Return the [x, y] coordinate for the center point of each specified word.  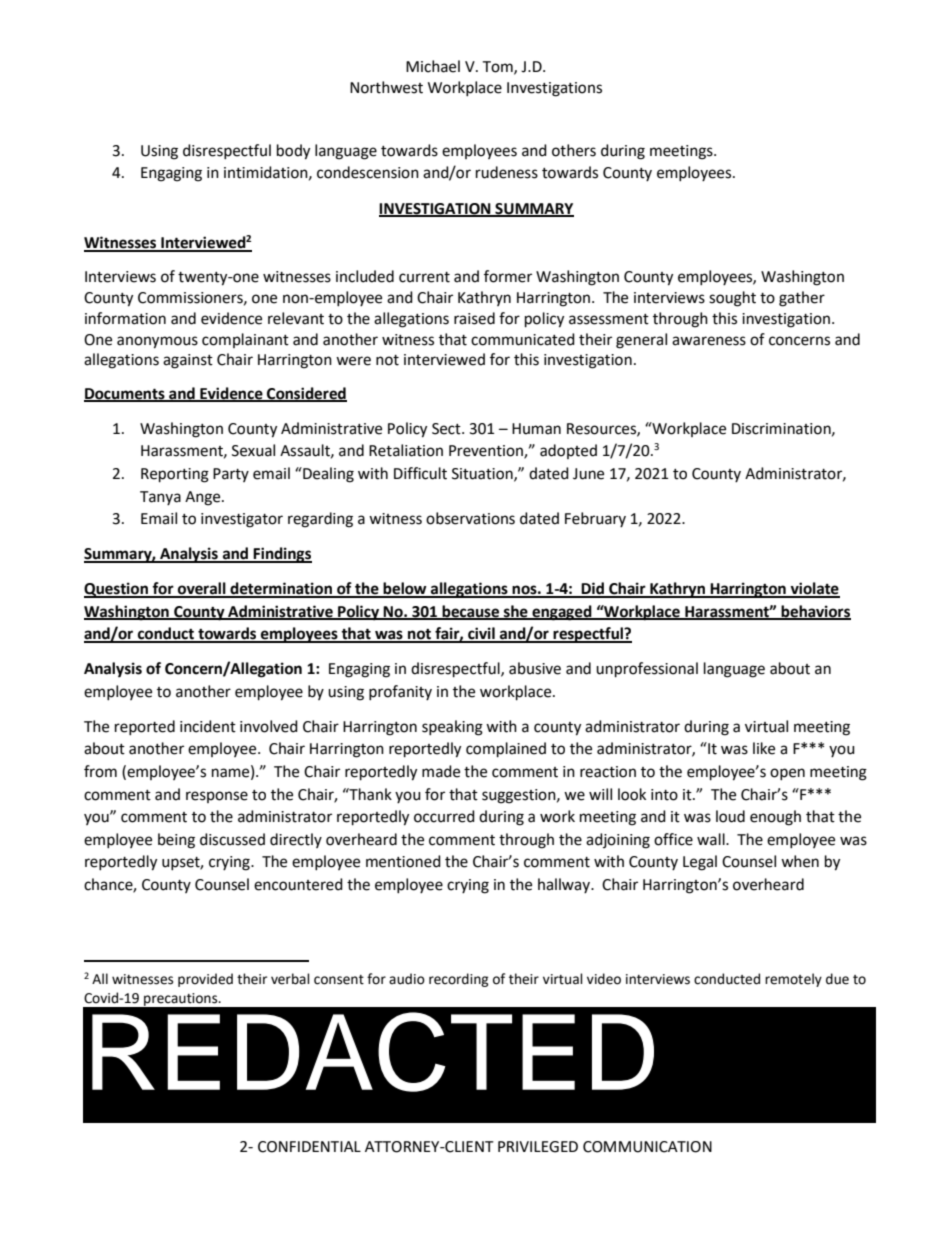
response [217, 797]
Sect [447, 429]
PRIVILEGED [538, 1147]
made [441, 771]
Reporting [175, 475]
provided [205, 980]
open [787, 774]
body [293, 152]
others [574, 150]
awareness [709, 341]
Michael [433, 66]
